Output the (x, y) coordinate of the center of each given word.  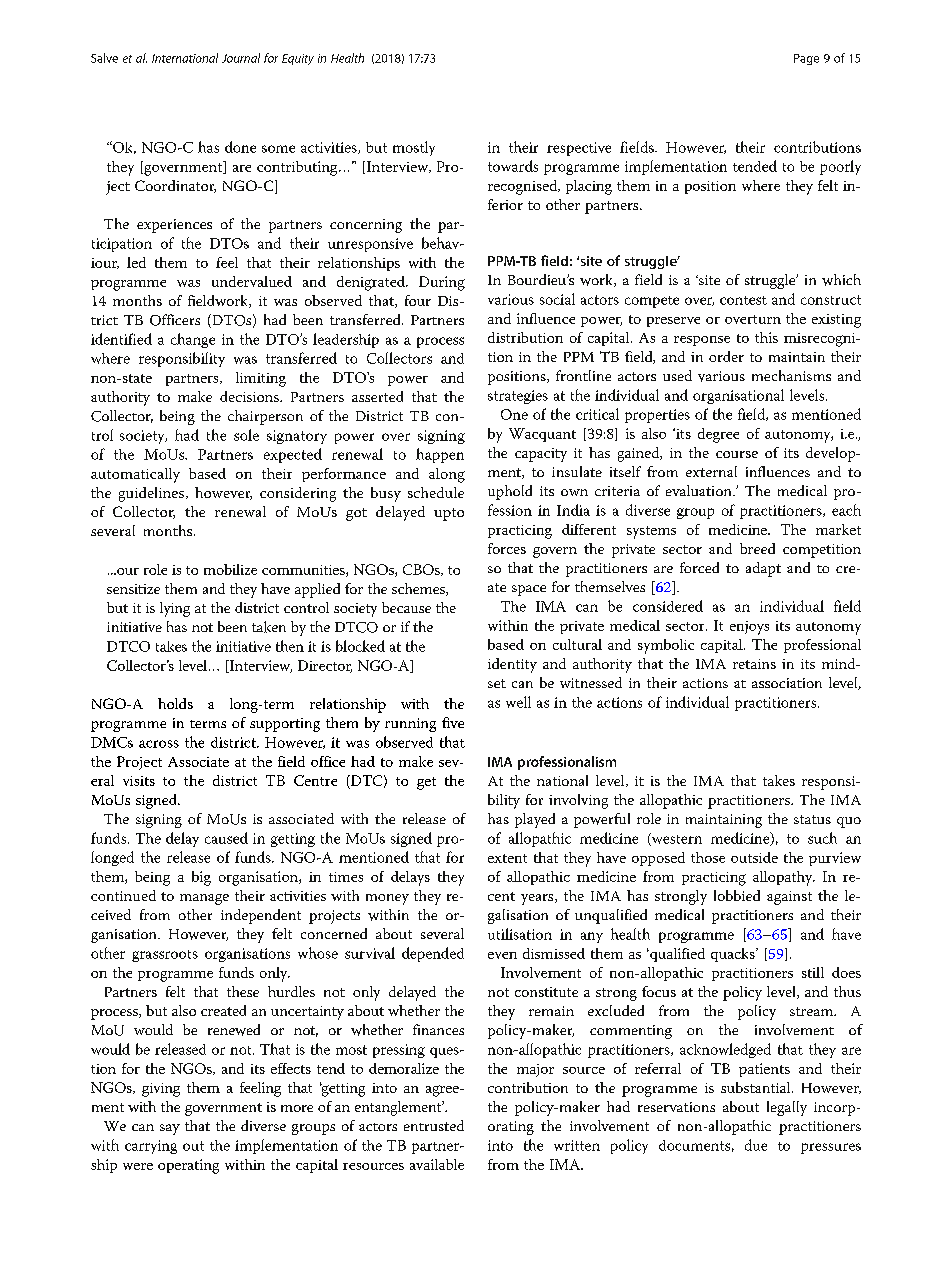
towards (513, 166)
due (756, 1145)
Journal (241, 58)
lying (175, 609)
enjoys (749, 628)
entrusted (434, 1125)
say (170, 1129)
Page (806, 59)
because (406, 607)
